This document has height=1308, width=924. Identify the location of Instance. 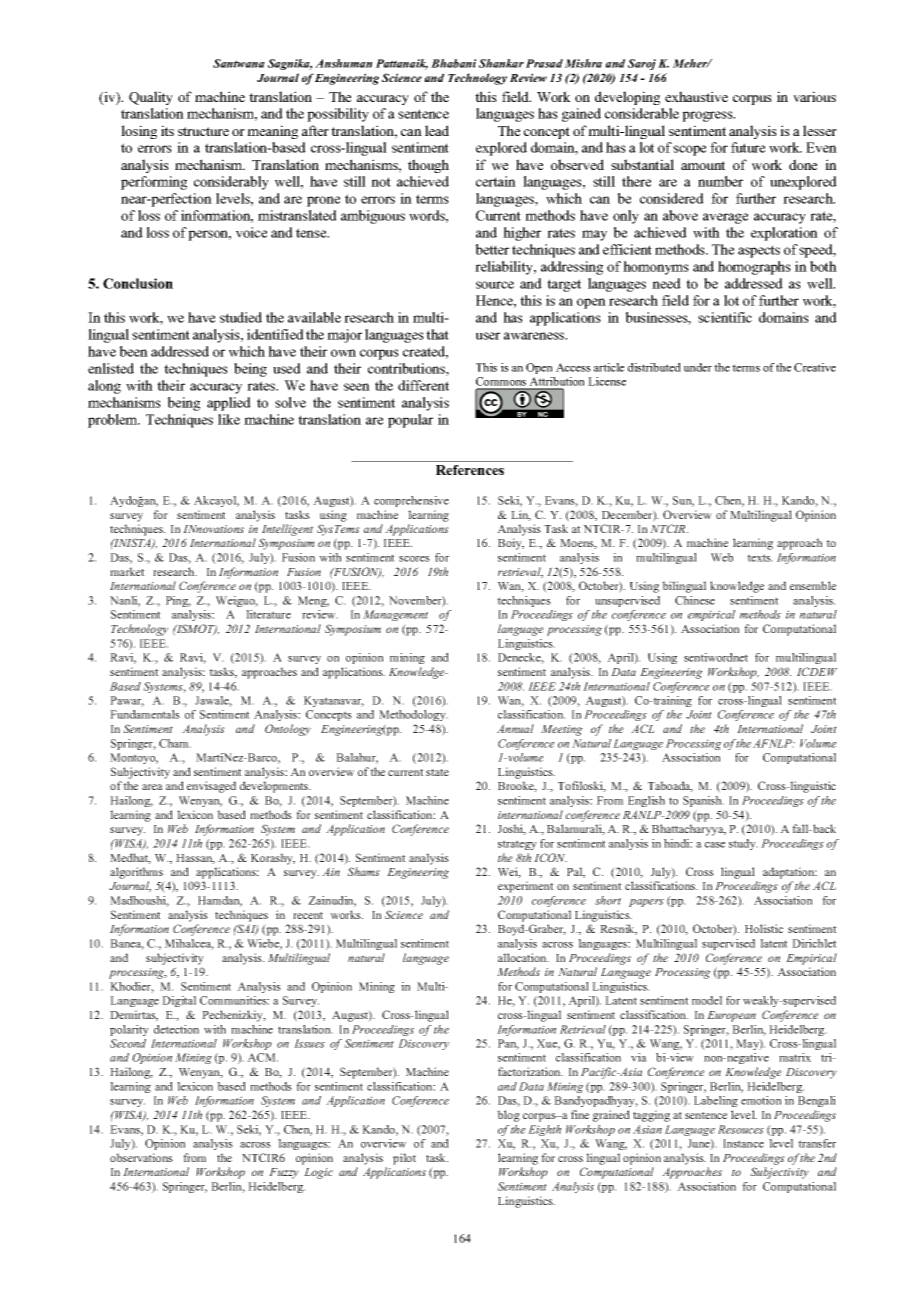
(743, 1143).
